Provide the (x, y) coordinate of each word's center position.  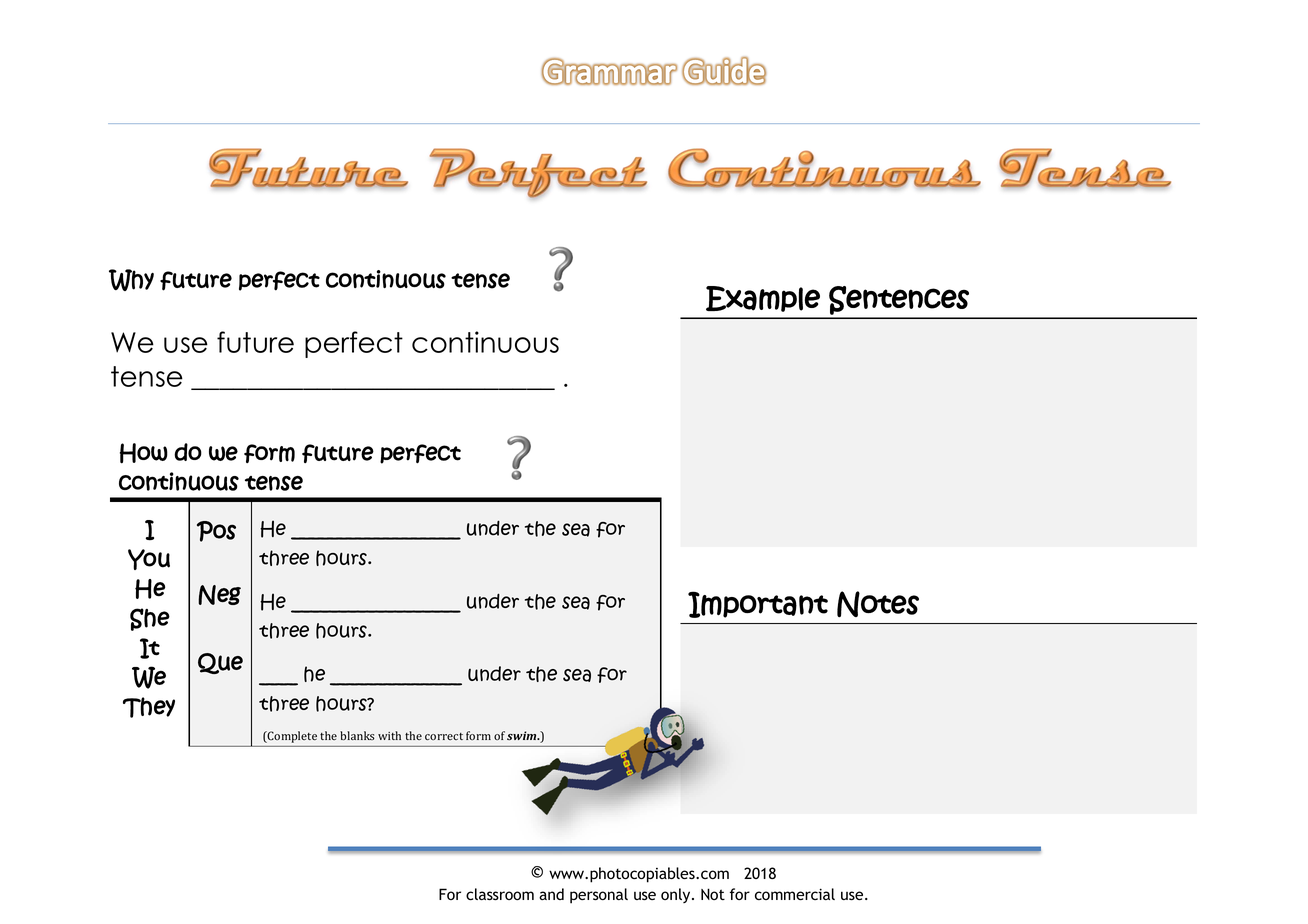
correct (444, 736)
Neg (219, 595)
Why (131, 280)
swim (523, 736)
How (144, 453)
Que (220, 663)
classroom (500, 894)
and (551, 894)
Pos (216, 531)
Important (758, 604)
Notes (878, 604)
